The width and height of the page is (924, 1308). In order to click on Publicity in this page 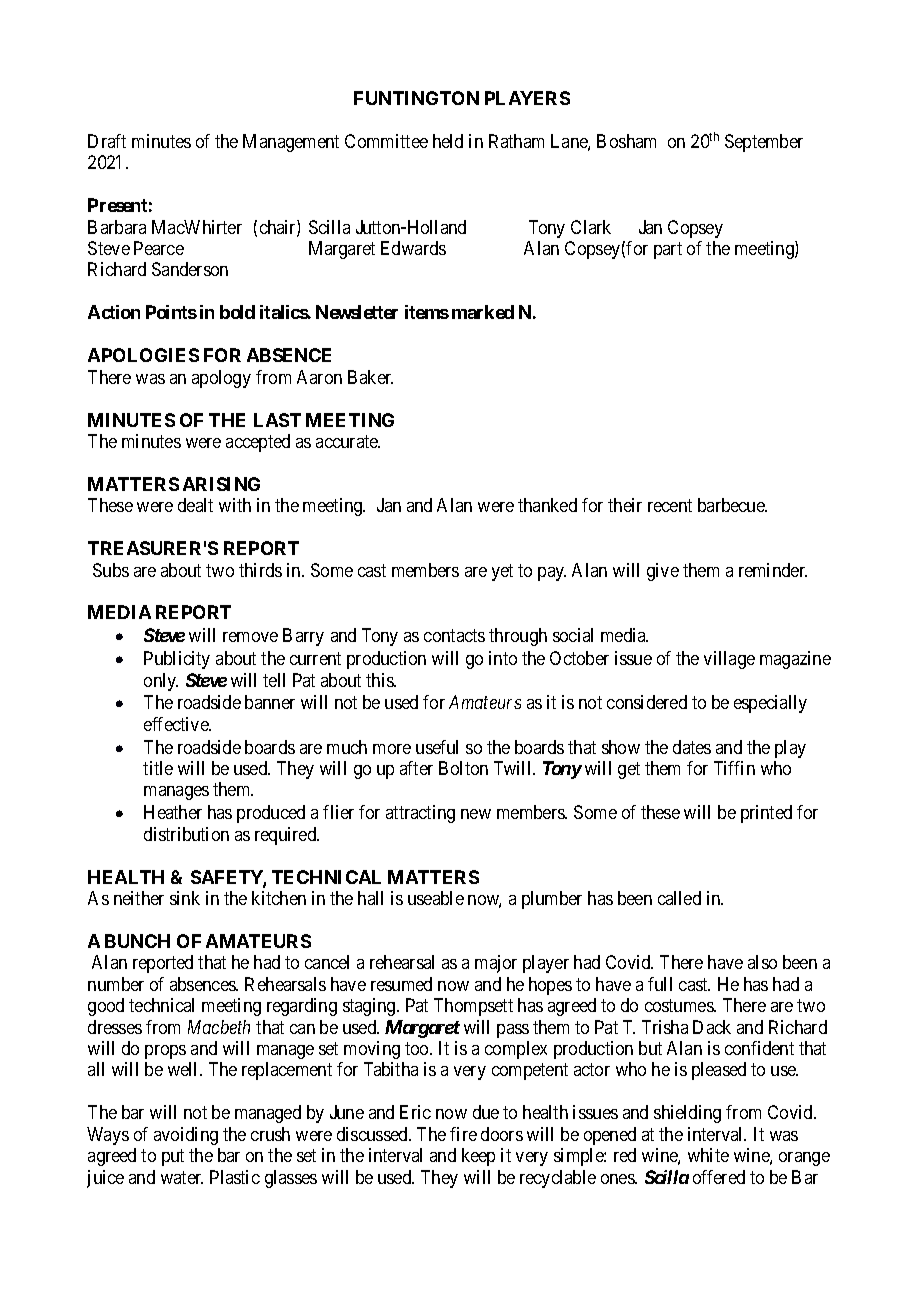, I will do `click(177, 660)`.
